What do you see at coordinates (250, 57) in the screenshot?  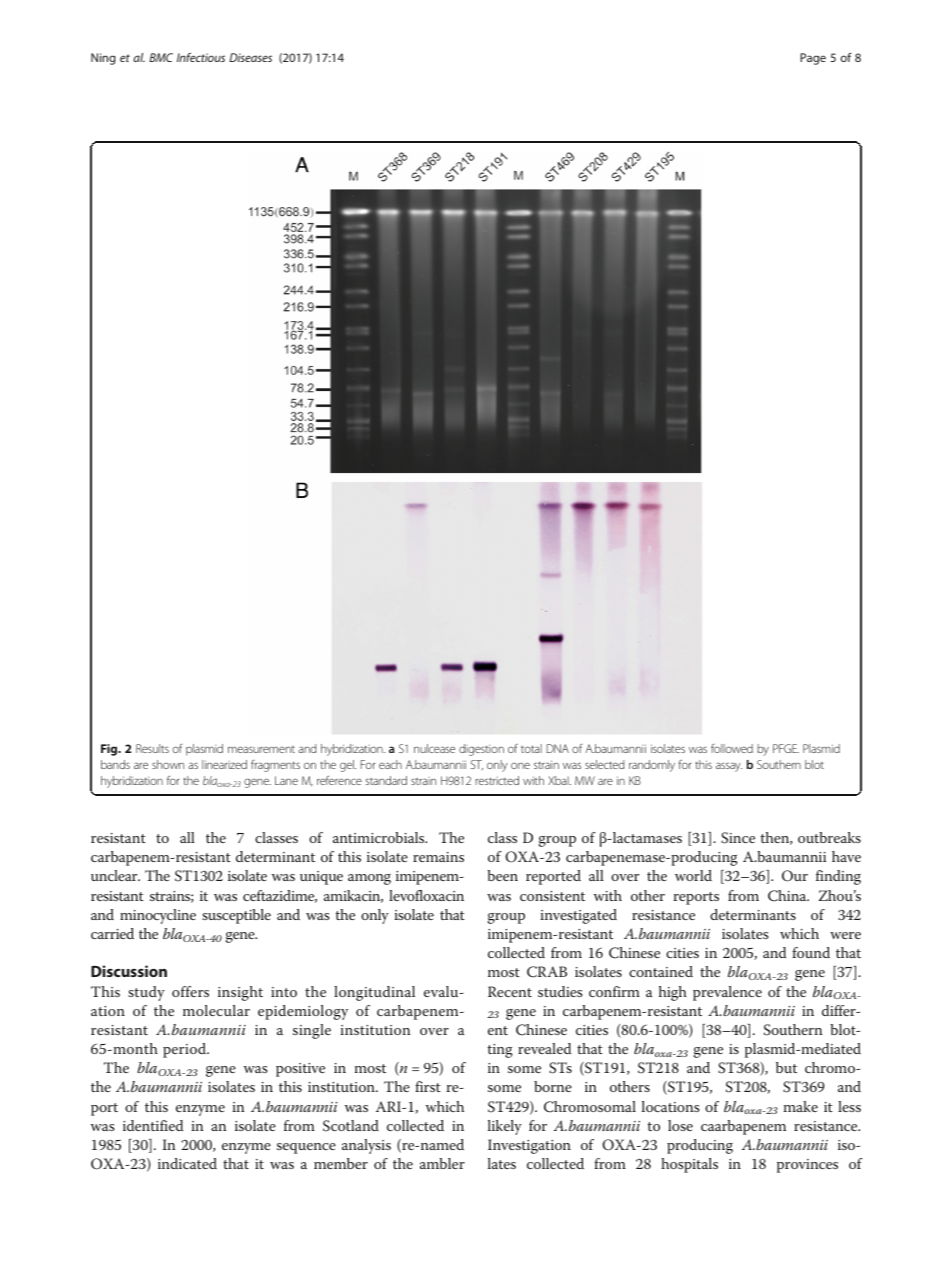 I see `Diseases` at bounding box center [250, 57].
